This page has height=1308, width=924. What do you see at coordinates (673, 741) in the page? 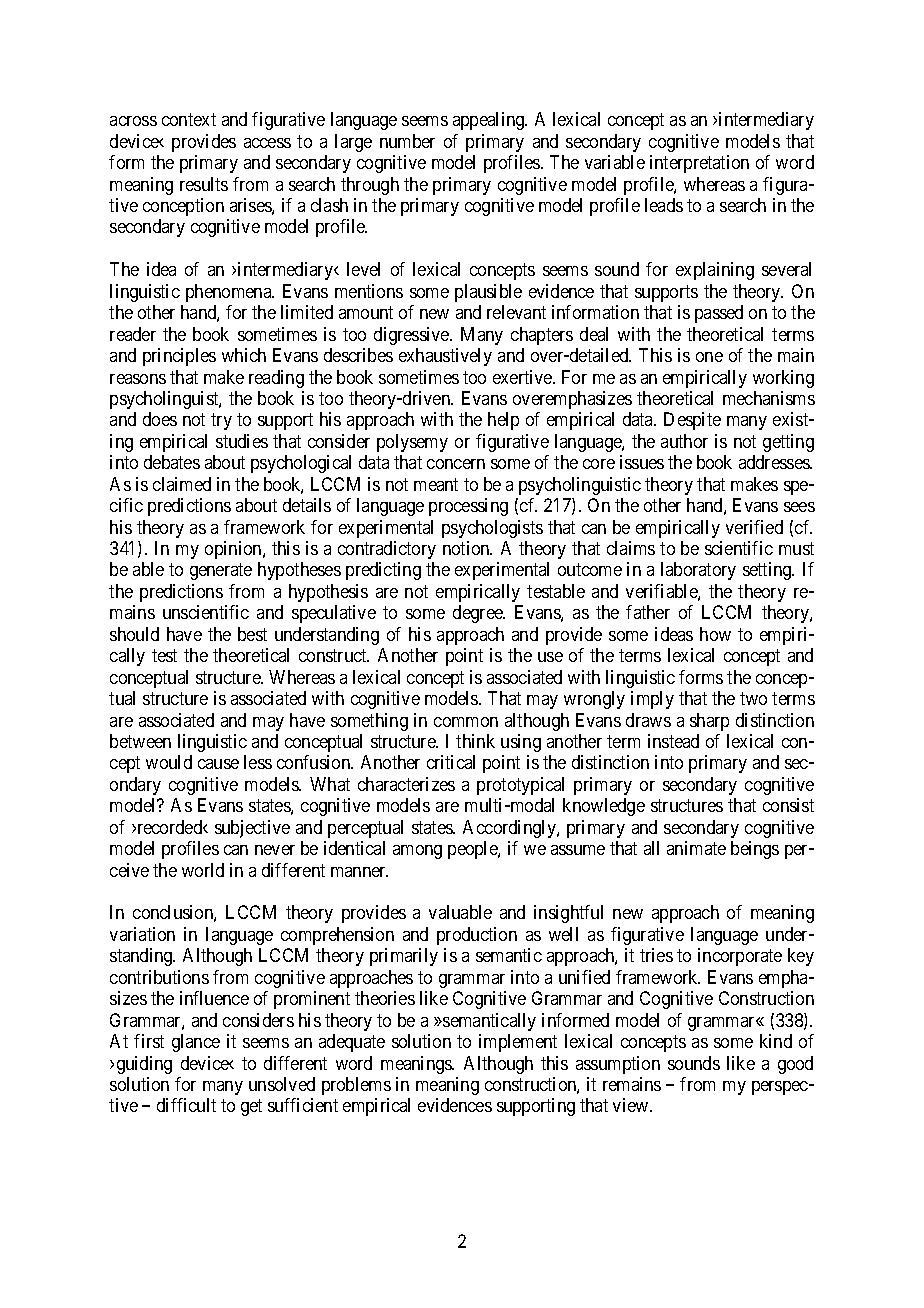
I see `instead` at bounding box center [673, 741].
